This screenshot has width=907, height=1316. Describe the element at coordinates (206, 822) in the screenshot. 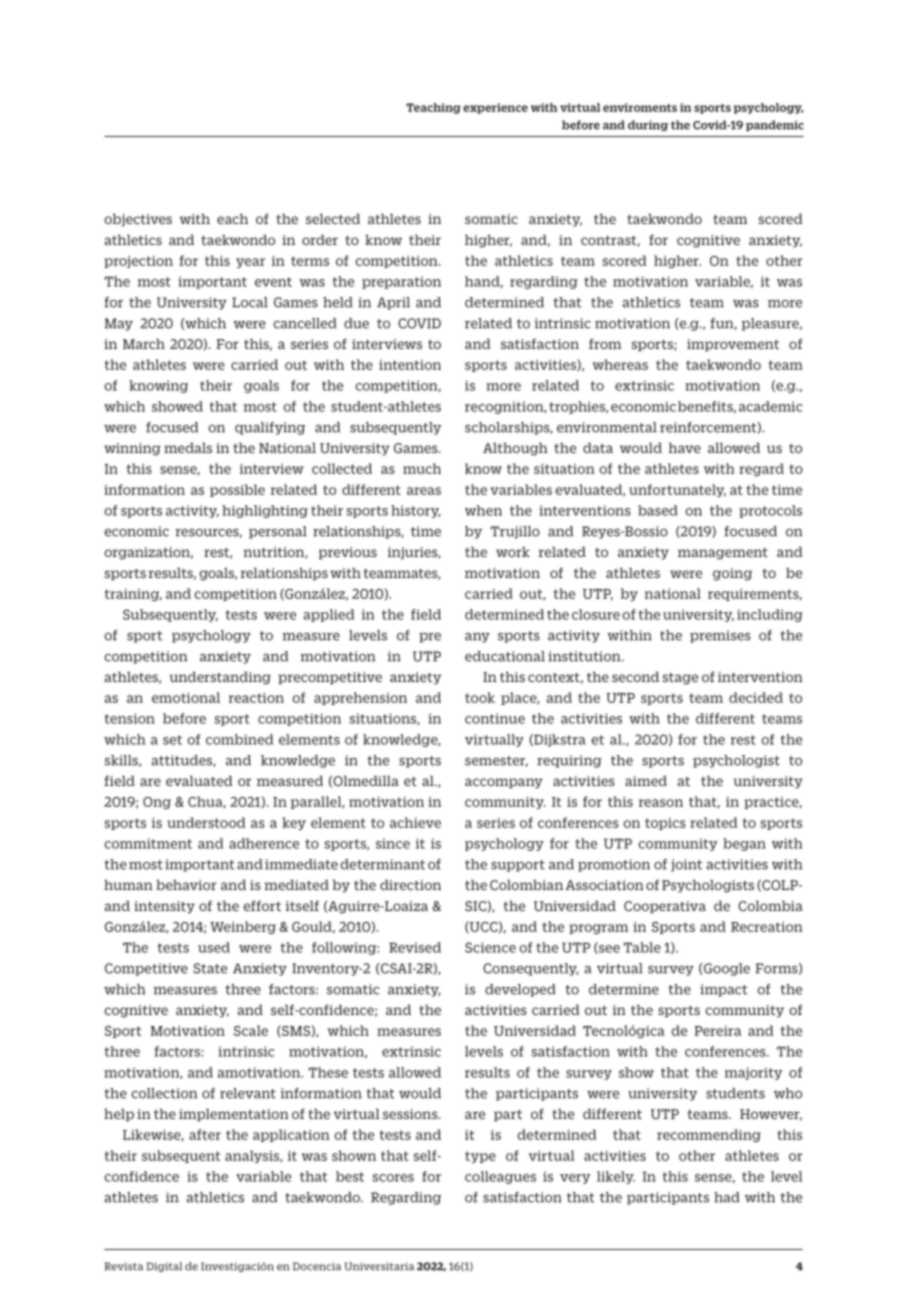

I see `understood` at that location.
